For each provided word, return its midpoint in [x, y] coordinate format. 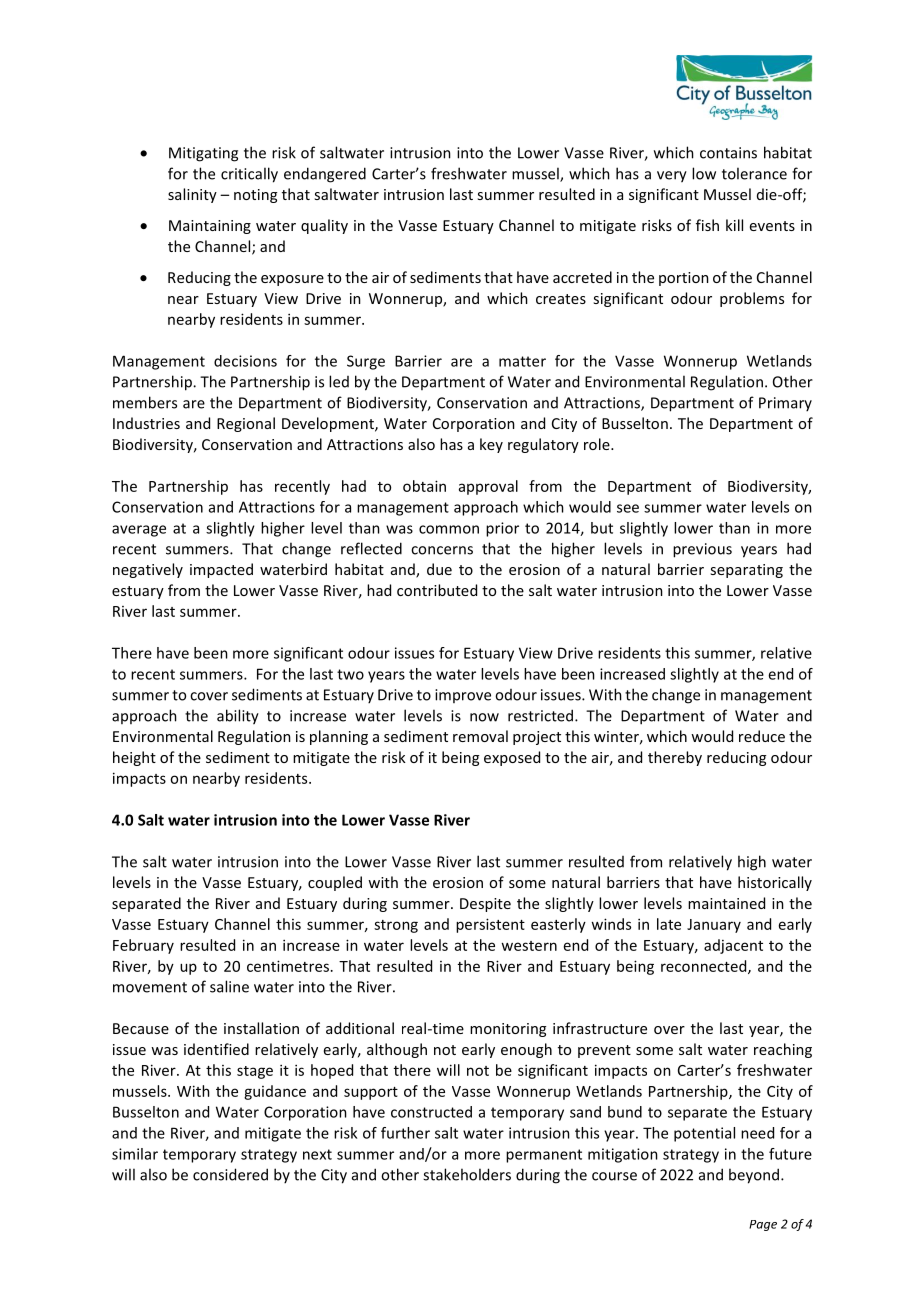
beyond [754, 1176]
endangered [325, 175]
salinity [192, 195]
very [672, 177]
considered [230, 1174]
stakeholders [467, 1174]
